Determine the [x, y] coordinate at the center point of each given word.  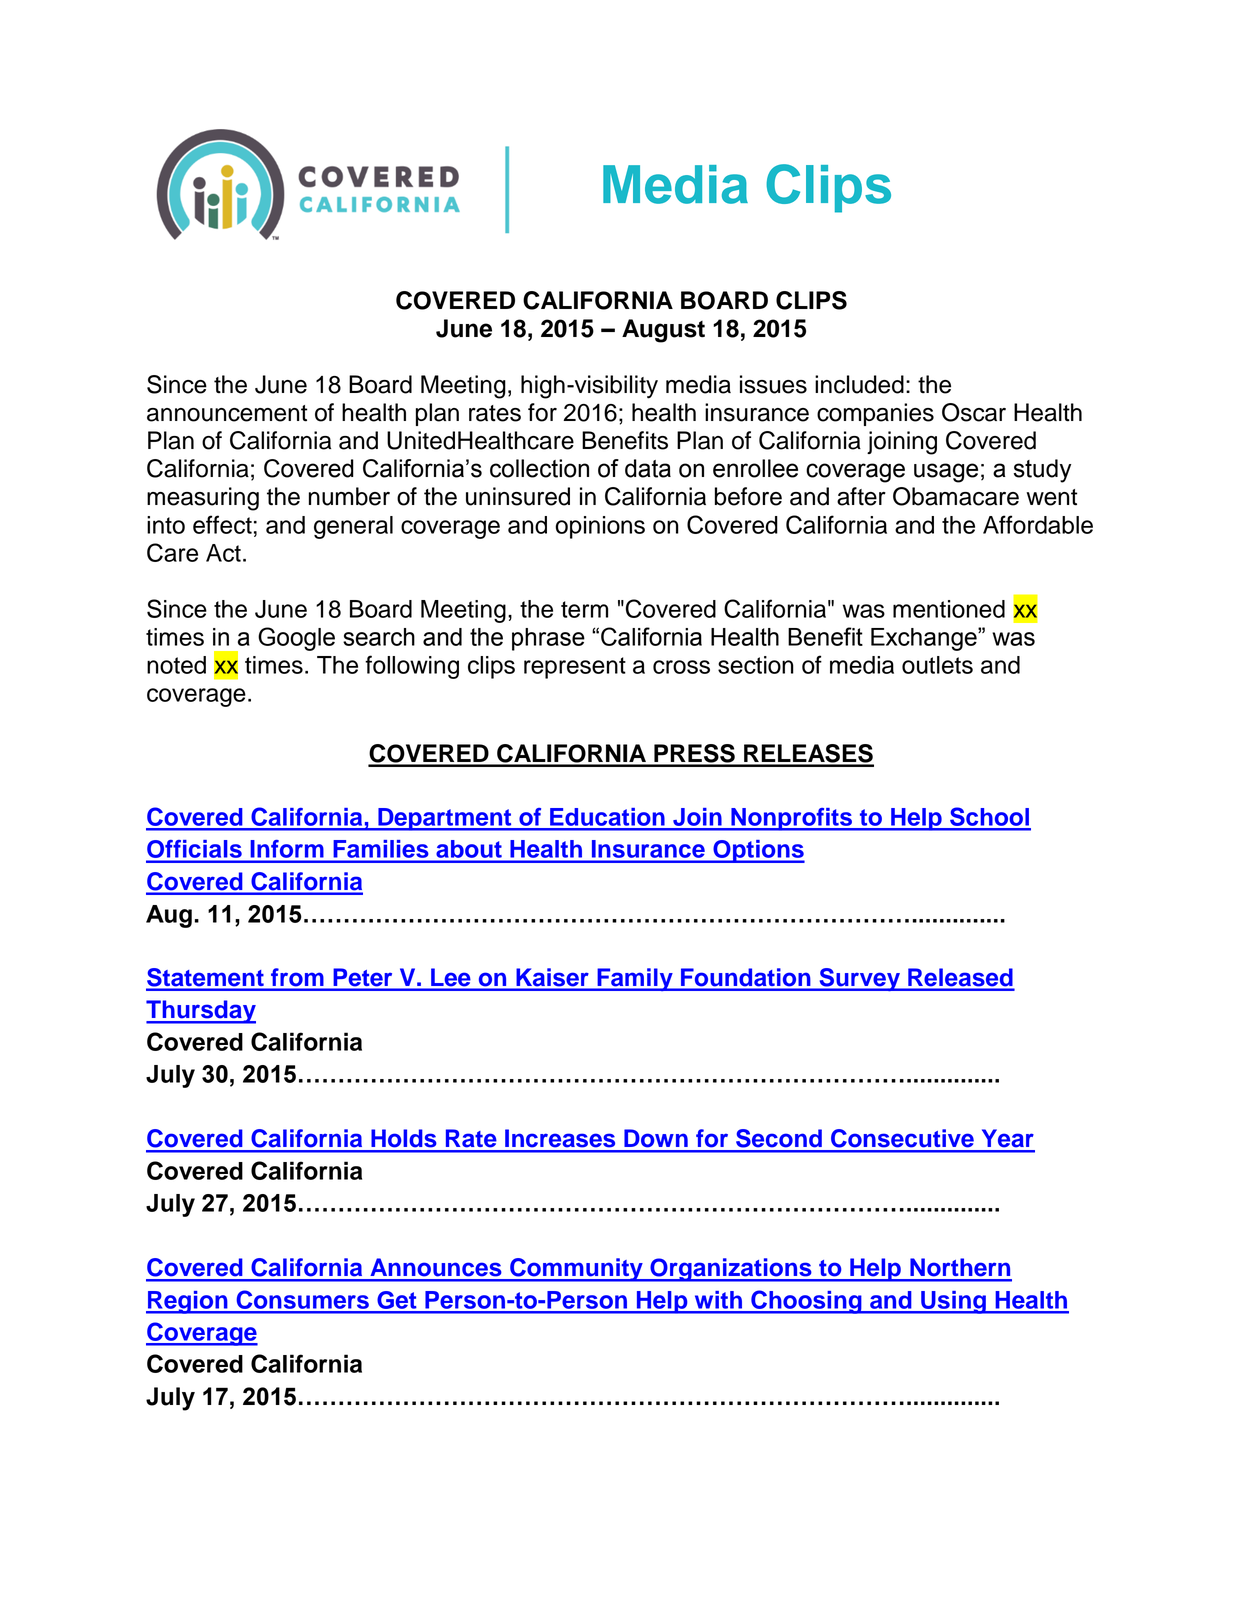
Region [188, 1302]
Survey [859, 979]
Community [576, 1270]
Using [953, 1302]
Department [445, 819]
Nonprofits [792, 819]
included [859, 384]
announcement [227, 413]
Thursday [201, 1012]
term [584, 609]
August [663, 331]
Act [223, 553]
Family [635, 979]
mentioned [949, 609]
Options [758, 851]
